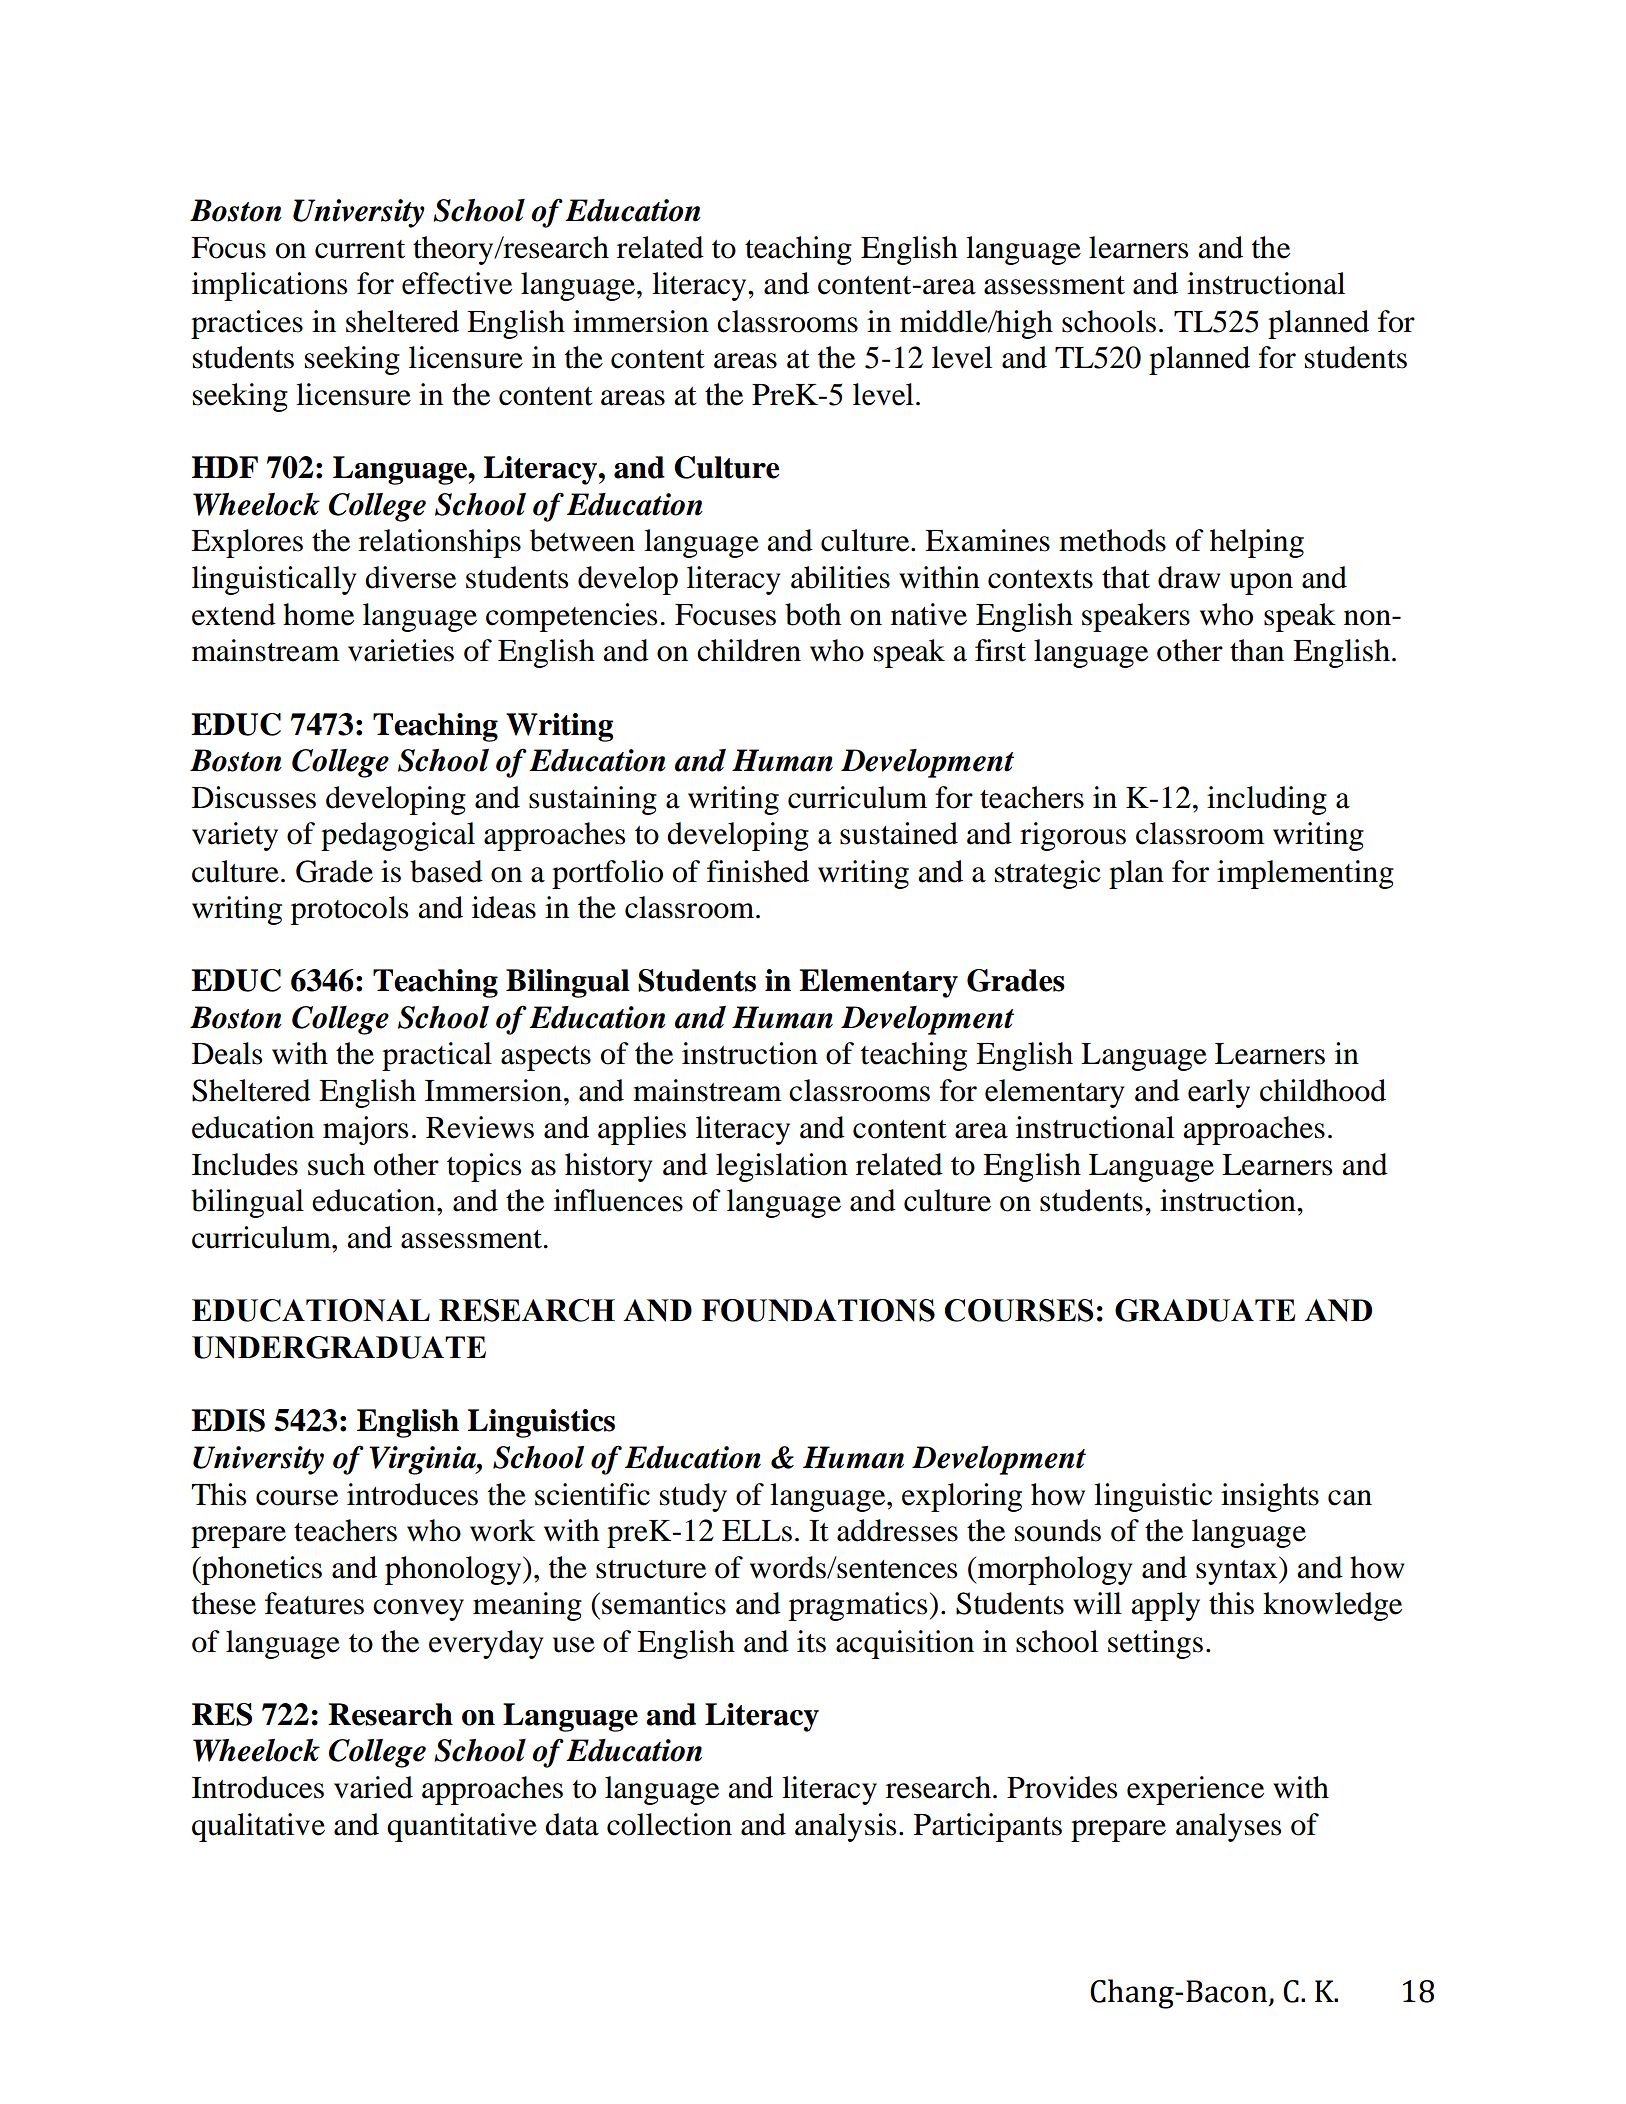 This screenshot has width=1626, height=2104. Describe the element at coordinates (782, 1167) in the screenshot. I see `legislation` at that location.
